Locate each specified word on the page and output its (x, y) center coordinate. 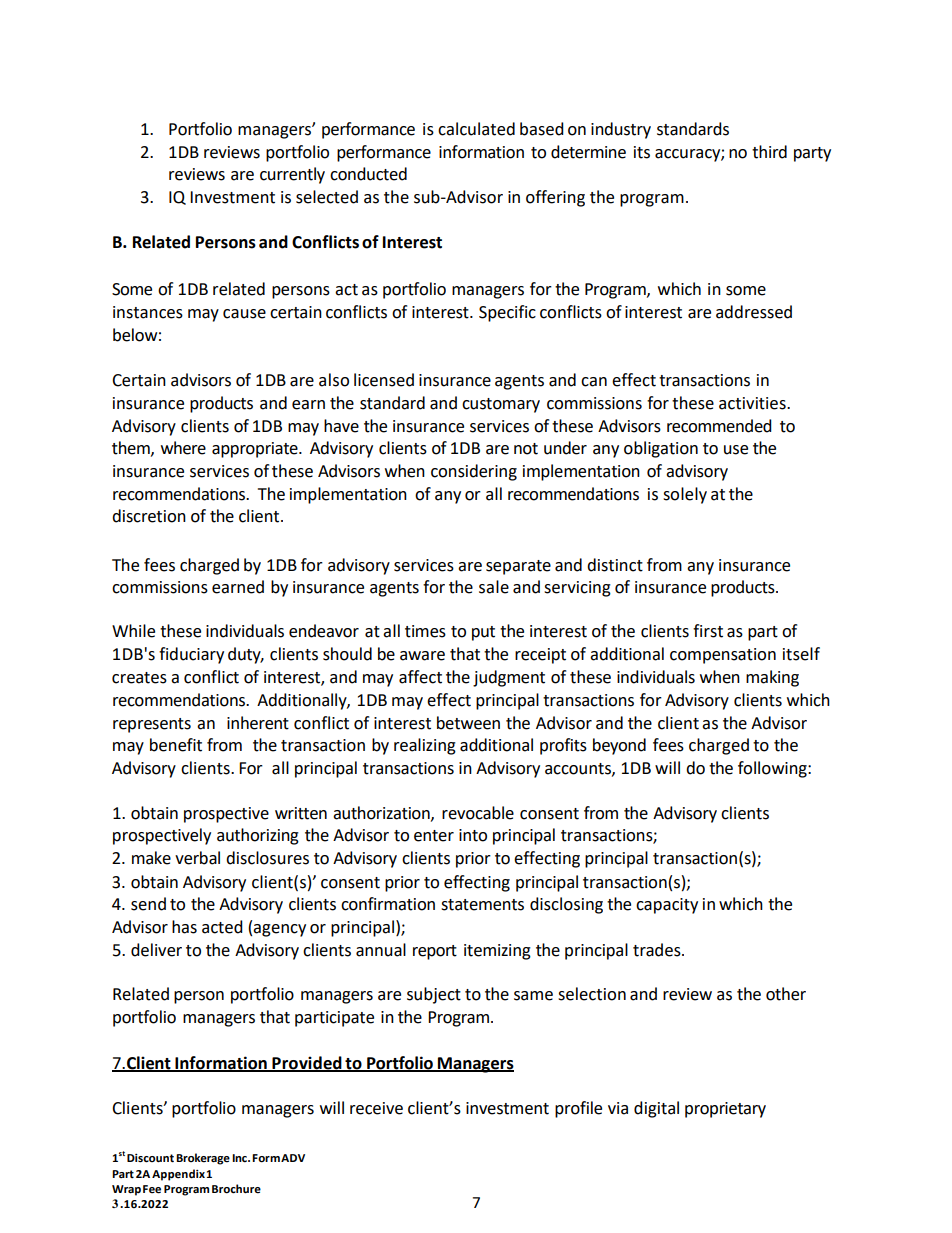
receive (376, 1108)
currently (292, 175)
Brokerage (203, 1159)
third (769, 152)
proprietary (725, 1110)
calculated (476, 129)
